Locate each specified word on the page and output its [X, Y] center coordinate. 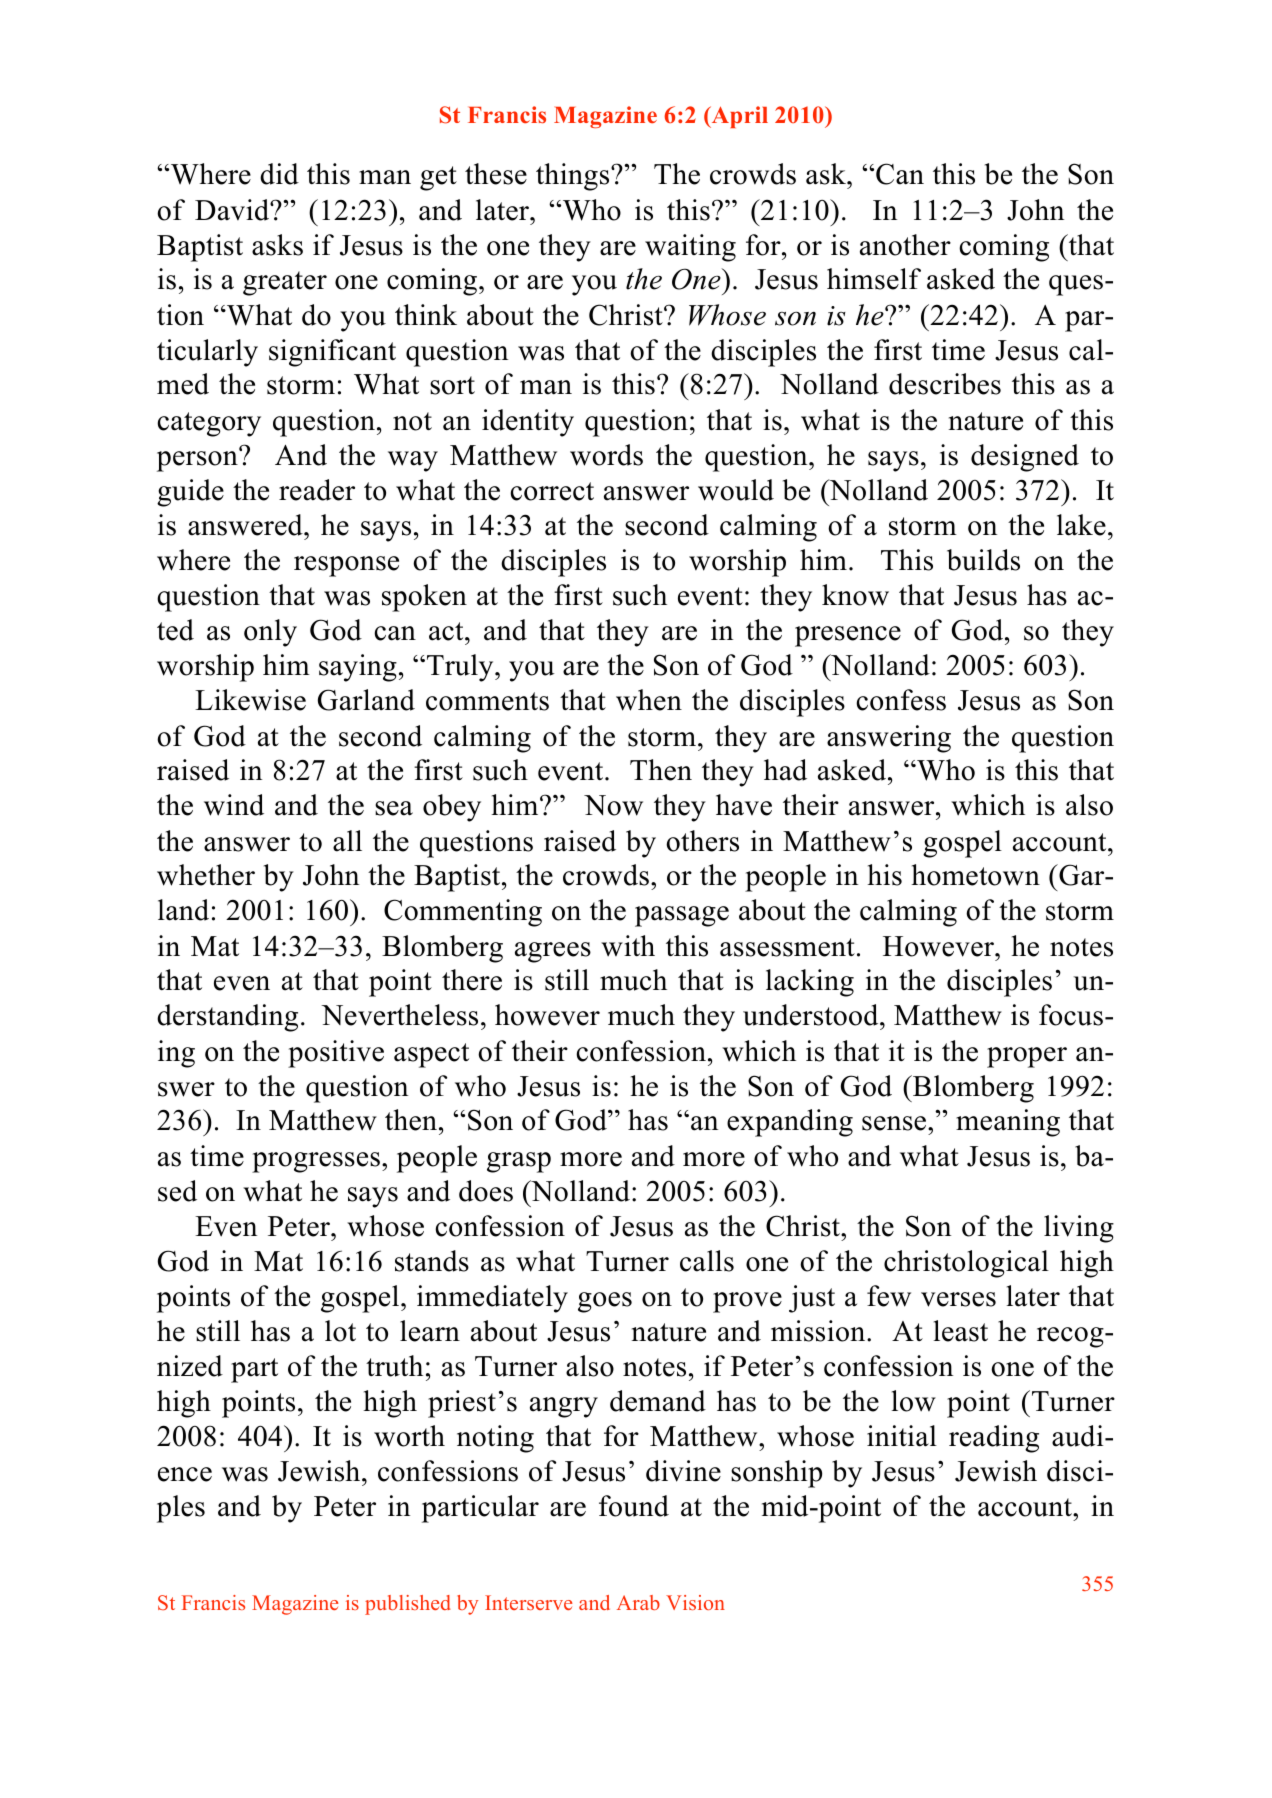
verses [958, 1299]
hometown [975, 875]
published [407, 1605]
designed [1025, 458]
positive [336, 1054]
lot [340, 1331]
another [905, 245]
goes [605, 1302]
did [279, 174]
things [574, 177]
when [649, 700]
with [628, 946]
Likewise [250, 700]
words [606, 455]
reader [317, 490]
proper [1027, 1057]
